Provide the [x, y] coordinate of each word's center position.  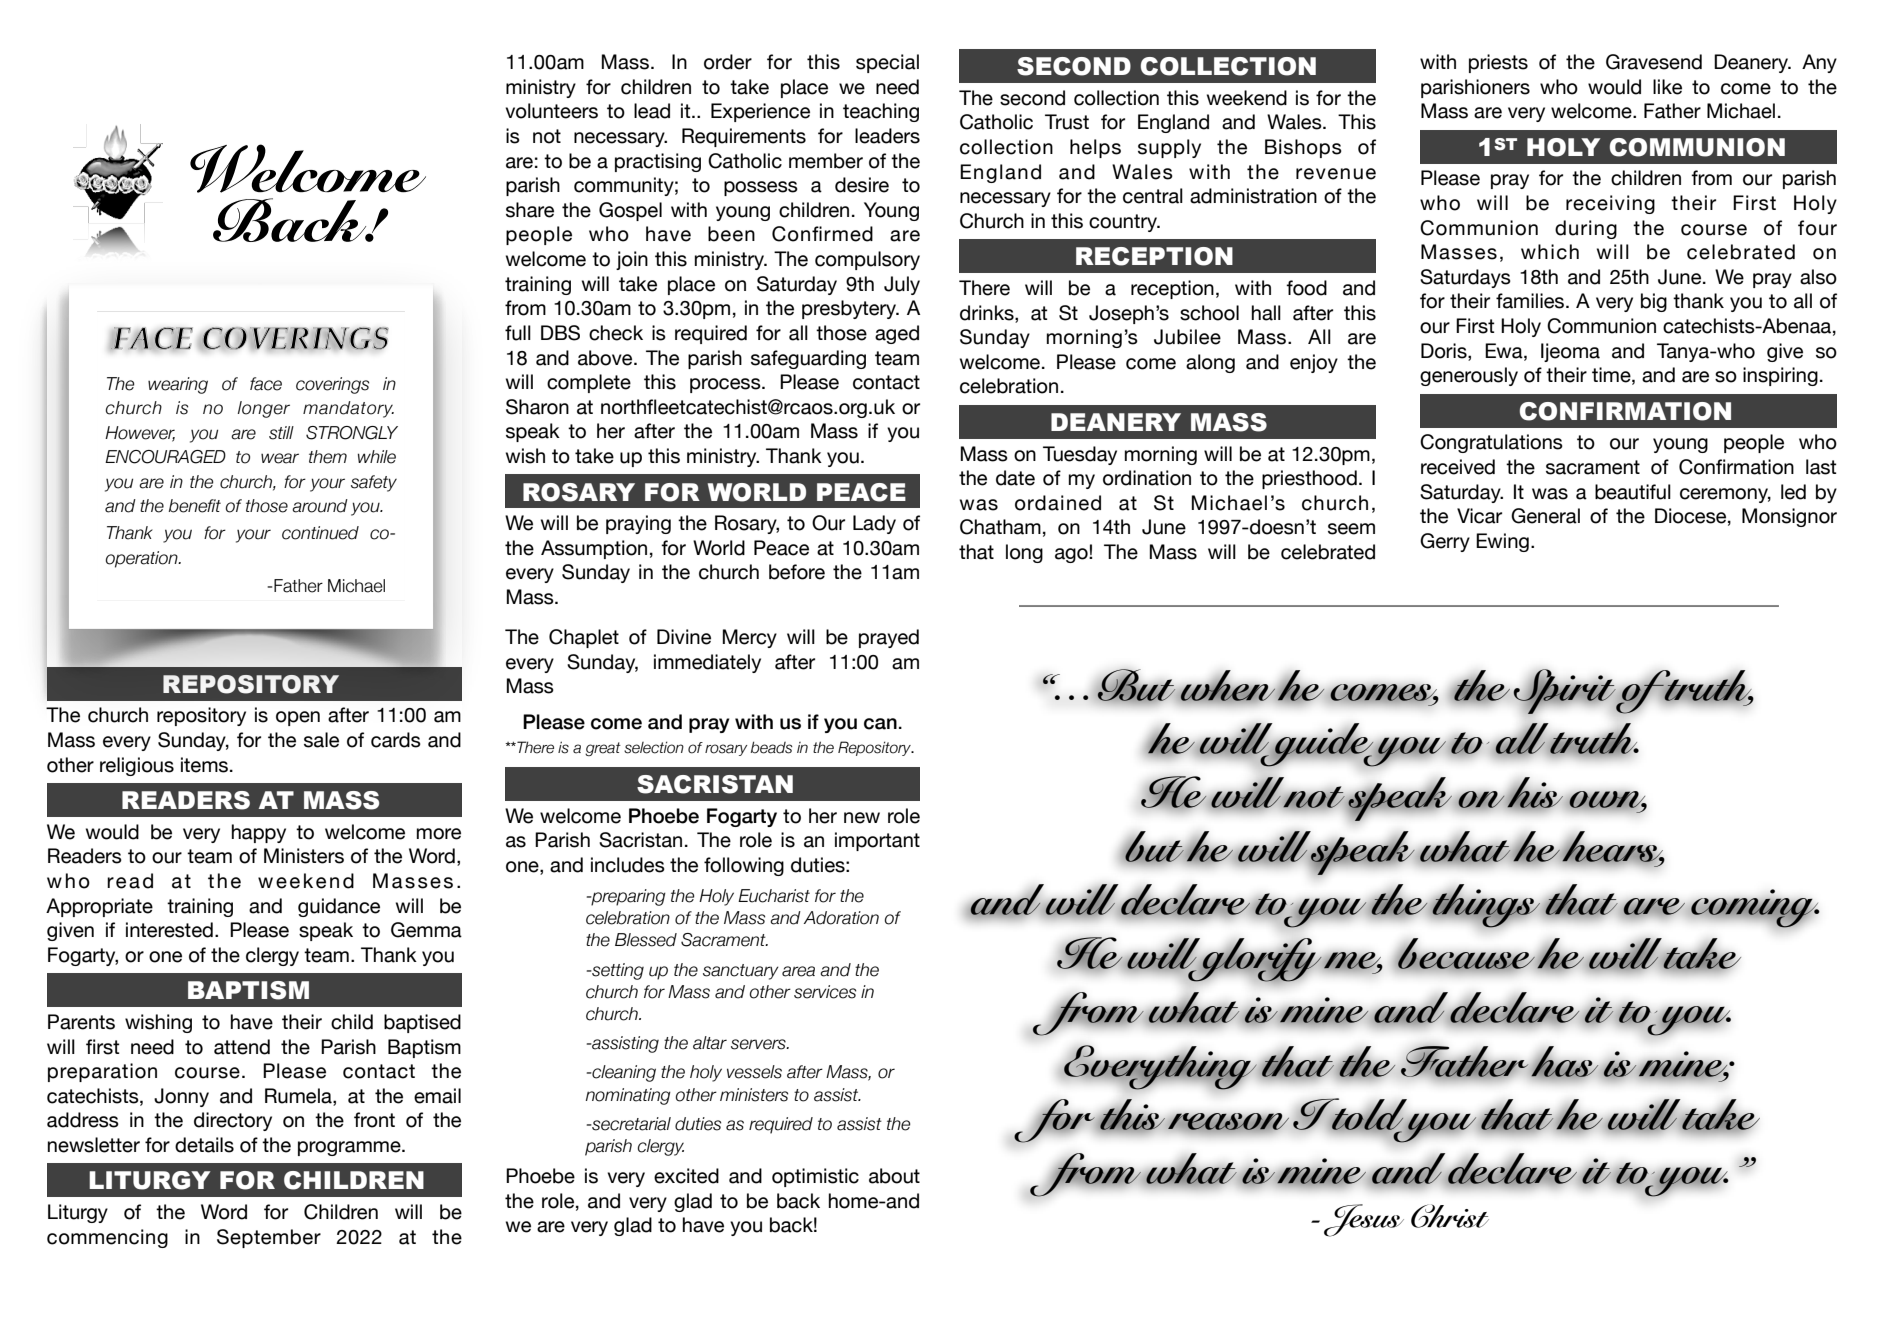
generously [1469, 376]
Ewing [1502, 542]
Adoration [841, 918]
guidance [339, 907]
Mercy [750, 638]
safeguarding [808, 359]
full [518, 333]
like [1667, 87]
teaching [881, 112]
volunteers [552, 111]
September [269, 1238]
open [298, 718]
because [1466, 954]
